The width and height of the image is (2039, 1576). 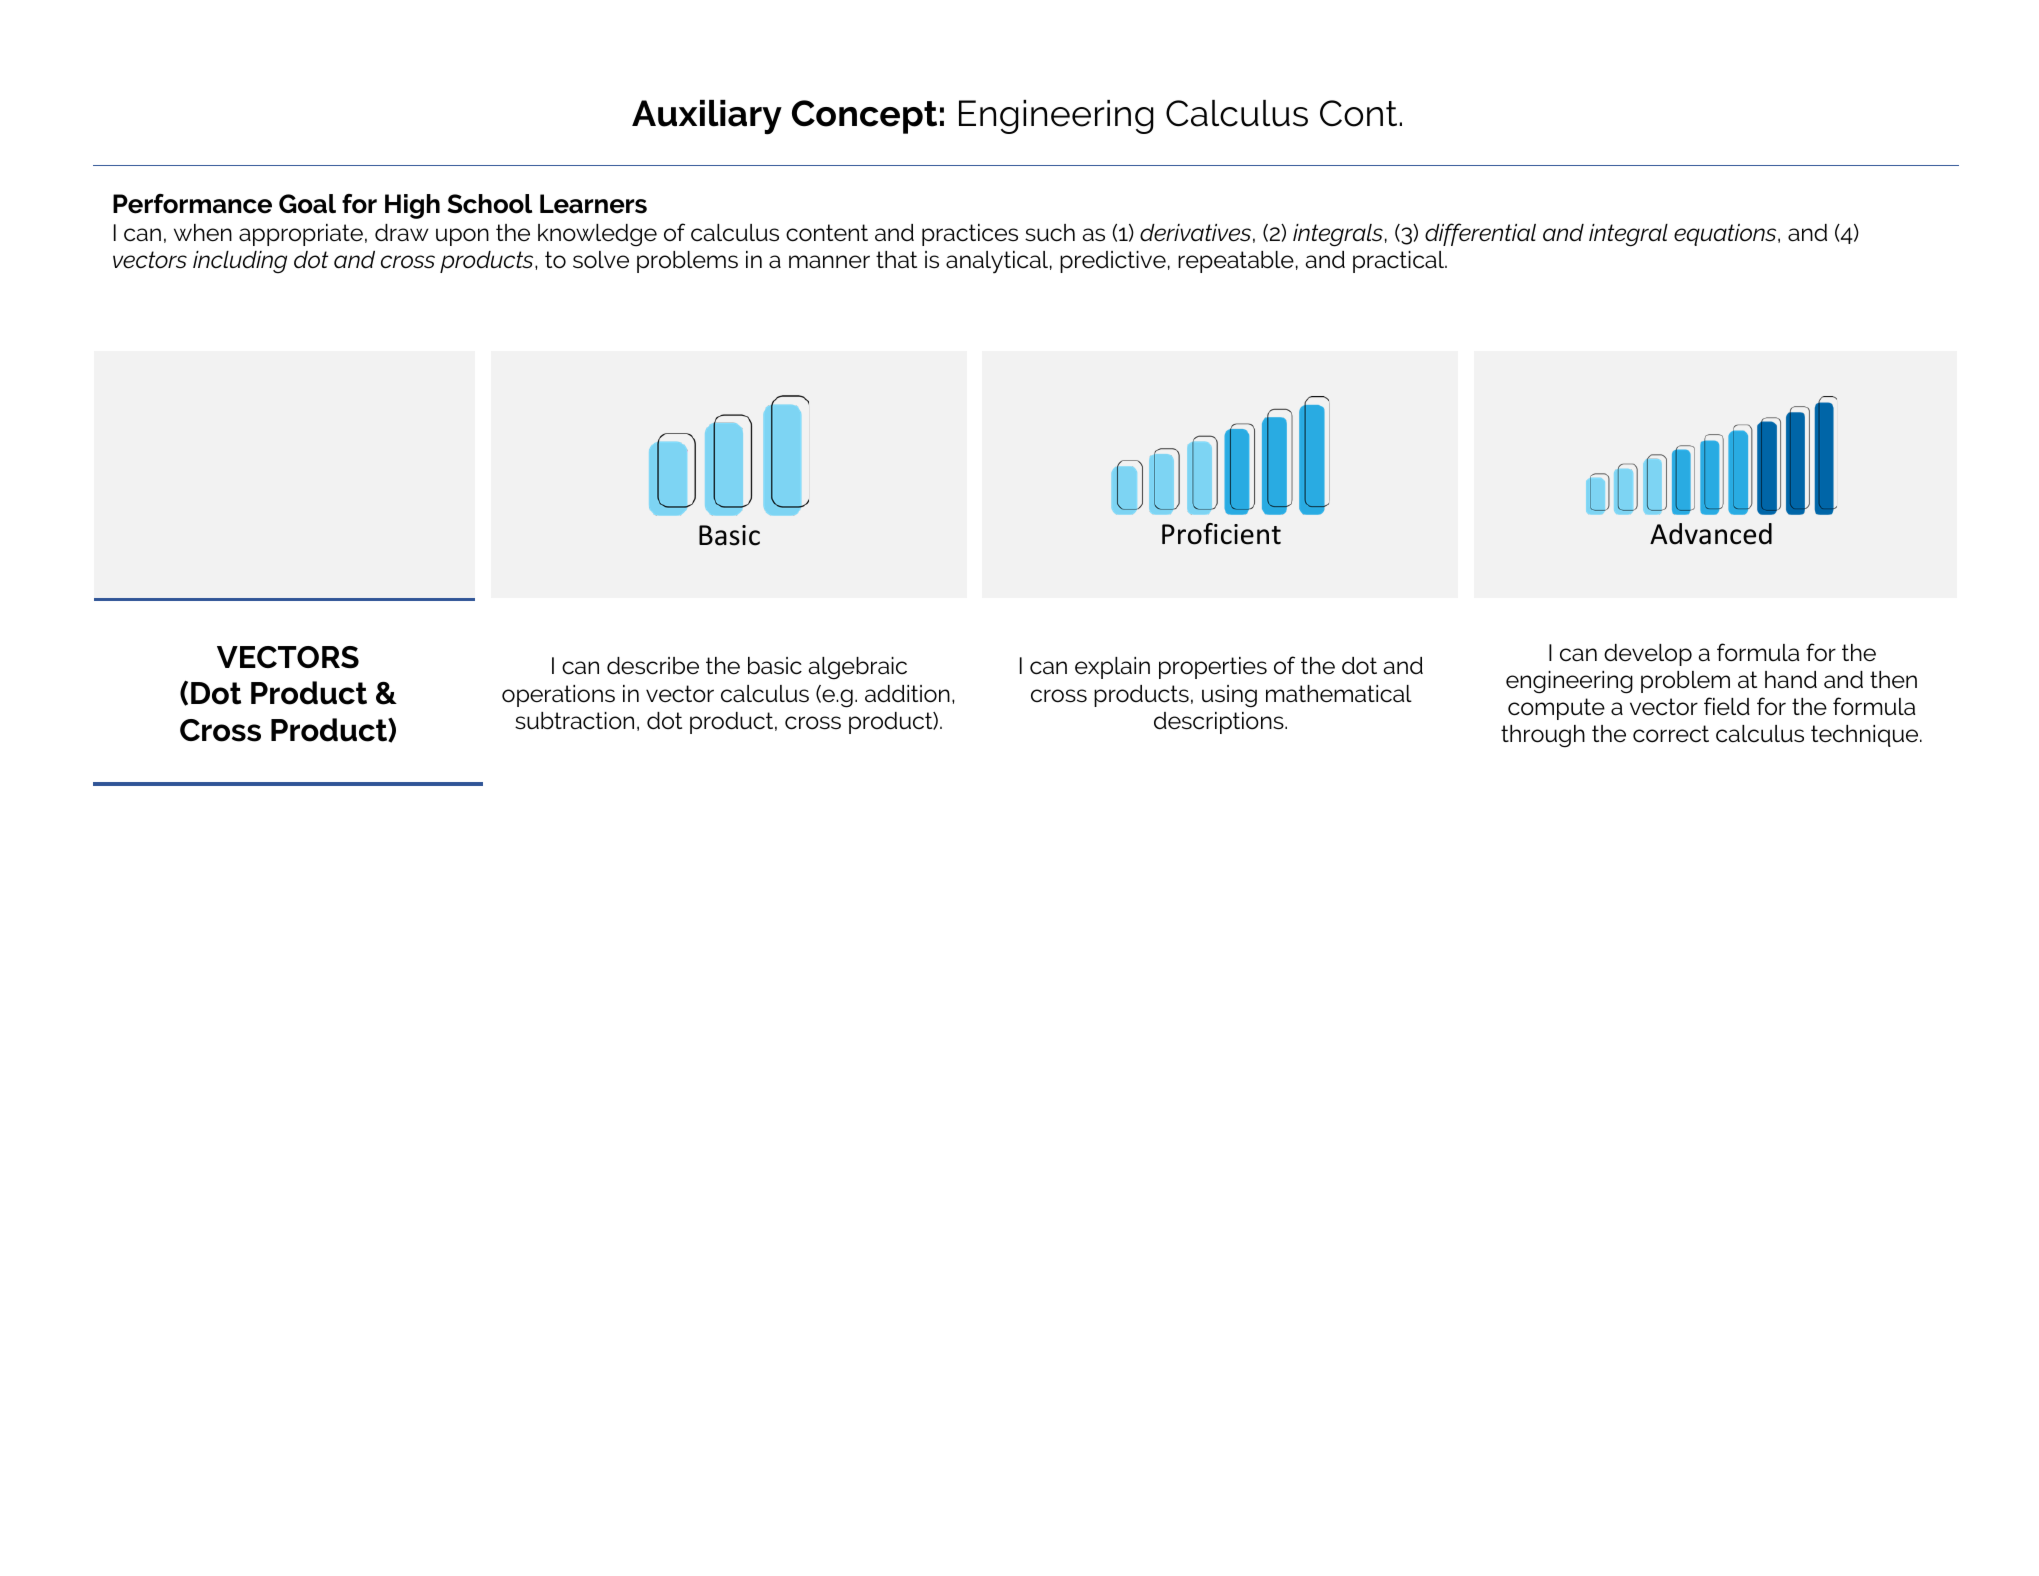 What do you see at coordinates (864, 117) in the image?
I see `Concept` at bounding box center [864, 117].
